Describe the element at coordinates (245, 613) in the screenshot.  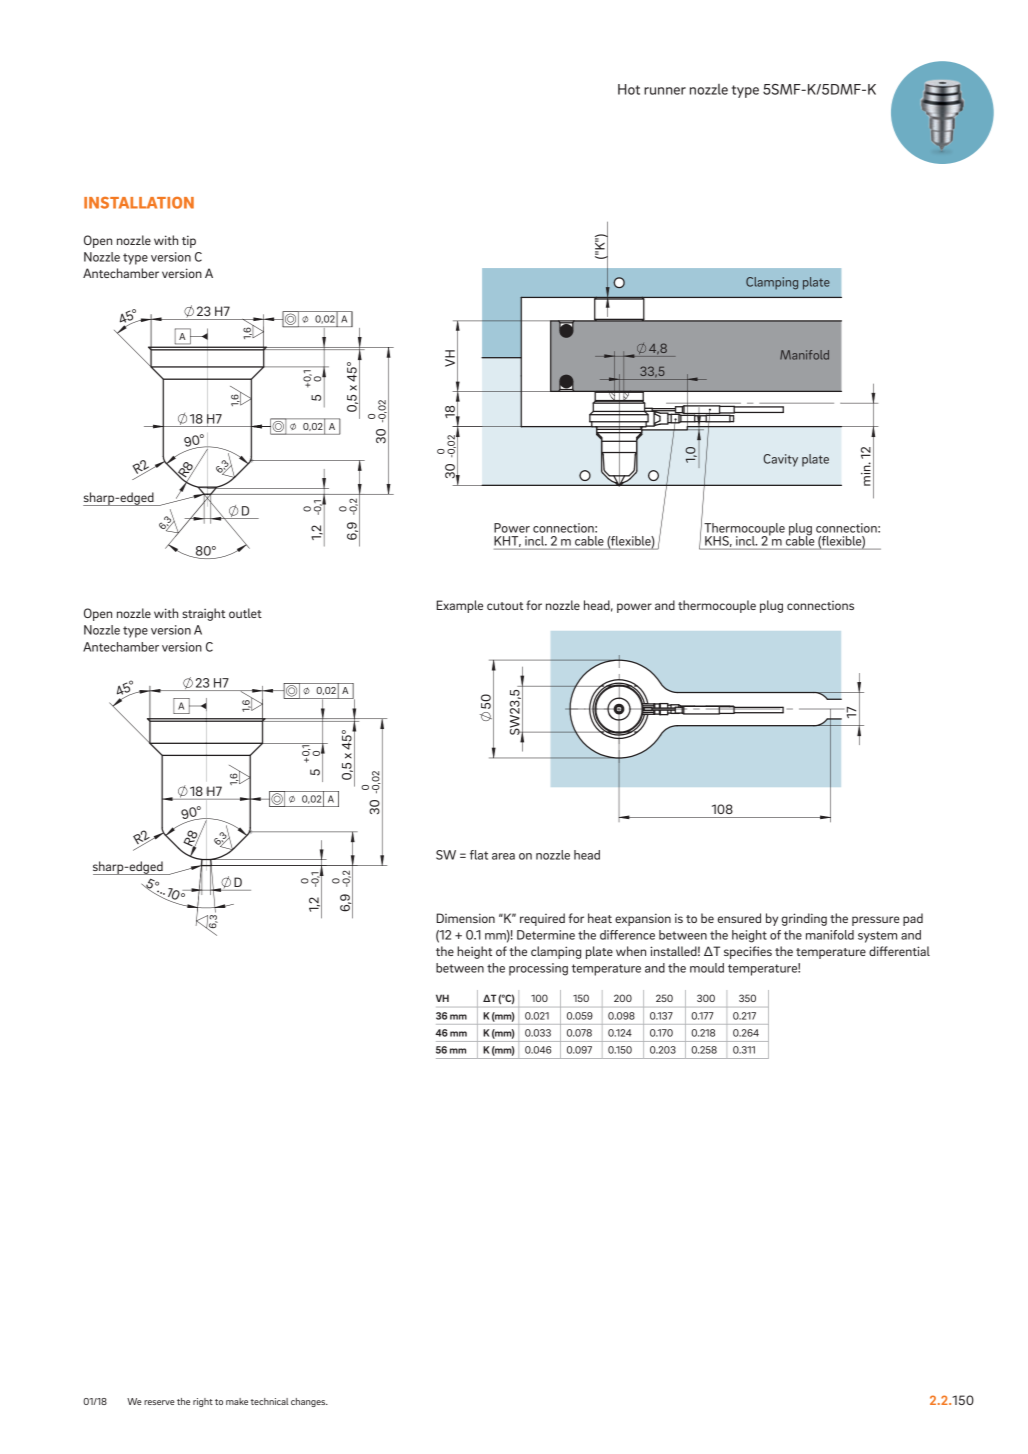
I see `outlet` at that location.
